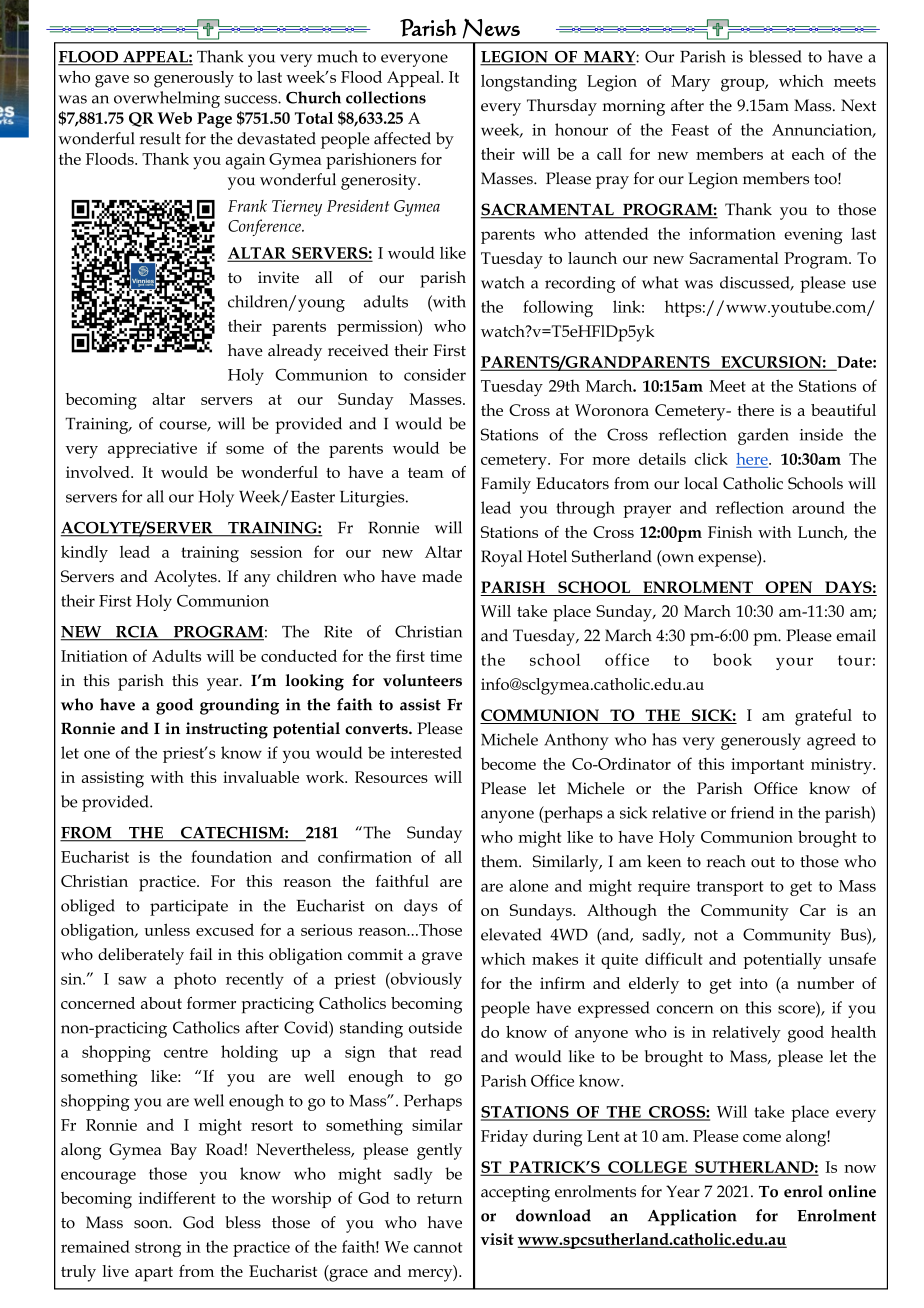 The height and width of the image is (1308, 924). I want to click on Application, so click(692, 1217).
